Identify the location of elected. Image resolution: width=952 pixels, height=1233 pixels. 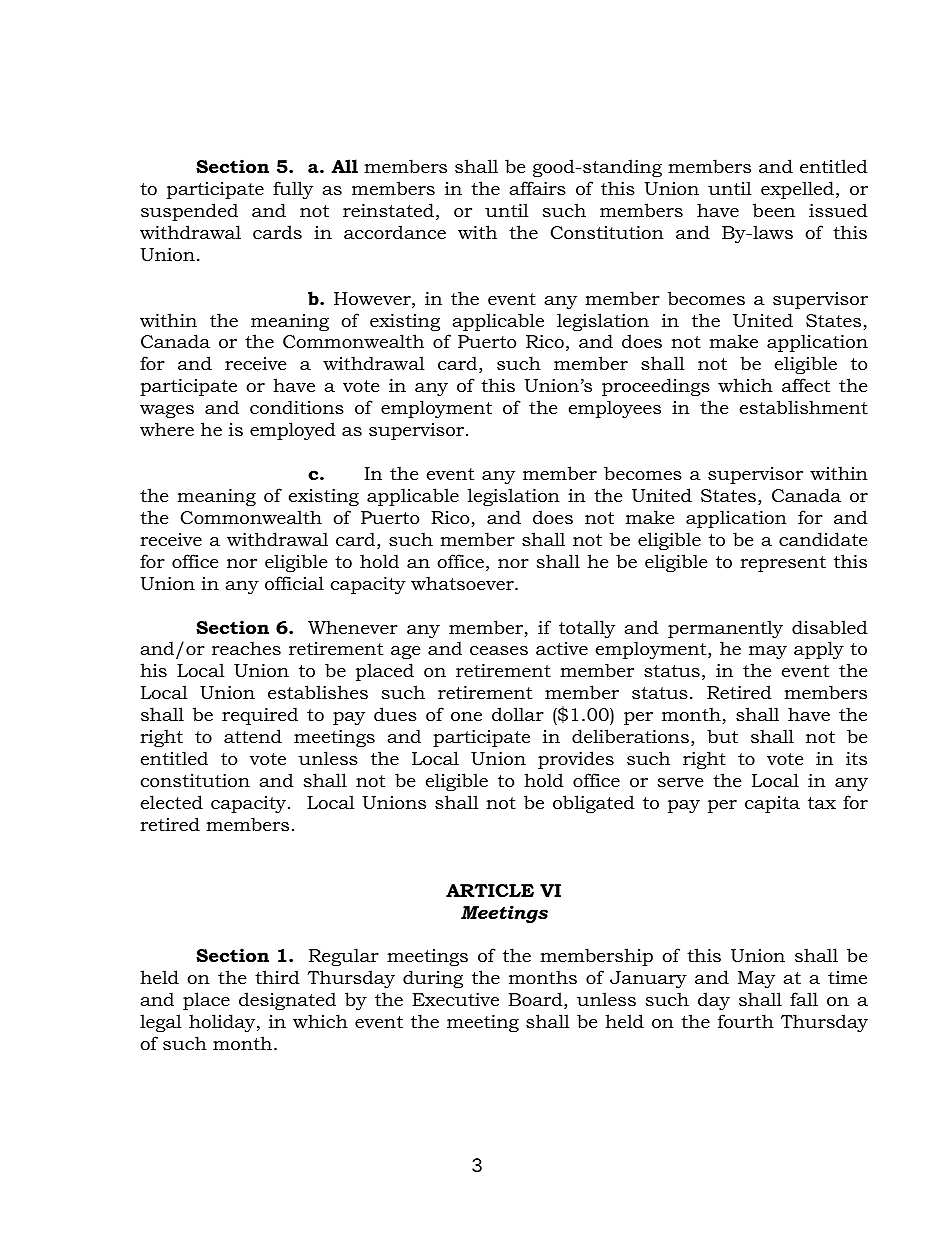
(172, 802).
